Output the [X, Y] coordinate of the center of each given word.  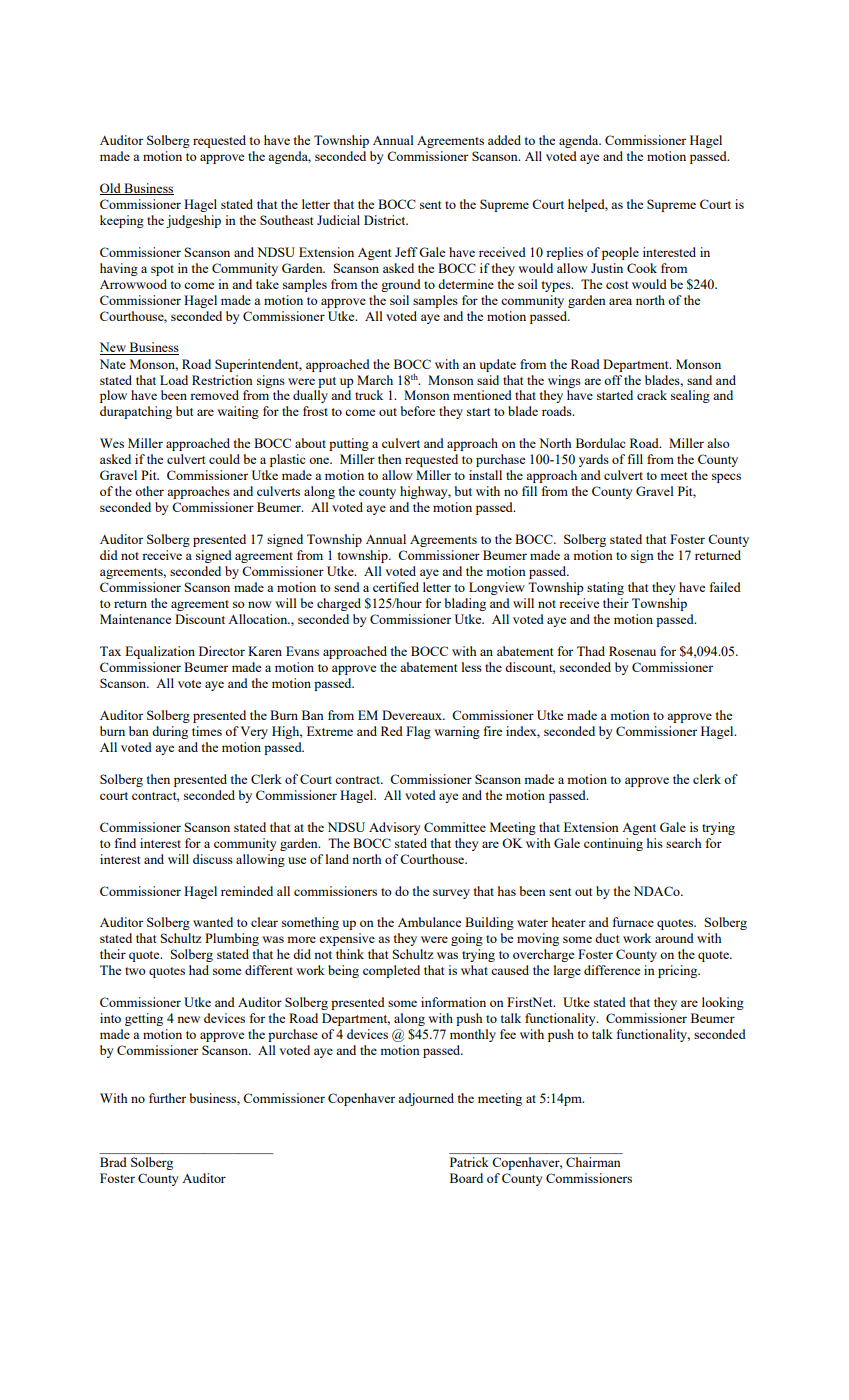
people [620, 253]
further [167, 1098]
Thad [591, 651]
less [472, 667]
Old [111, 189]
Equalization [160, 652]
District [386, 220]
